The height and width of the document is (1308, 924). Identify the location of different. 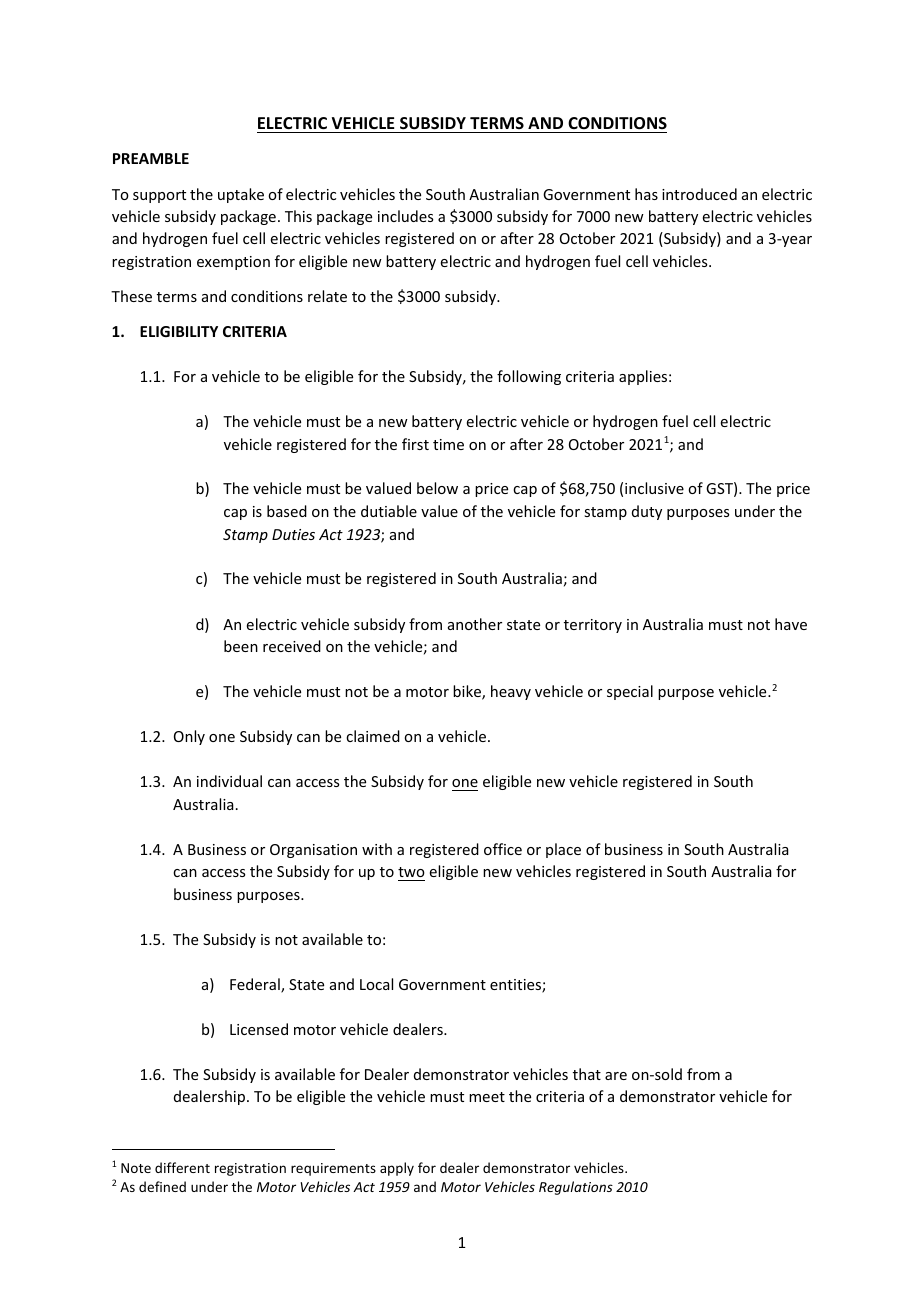
(182, 1167).
